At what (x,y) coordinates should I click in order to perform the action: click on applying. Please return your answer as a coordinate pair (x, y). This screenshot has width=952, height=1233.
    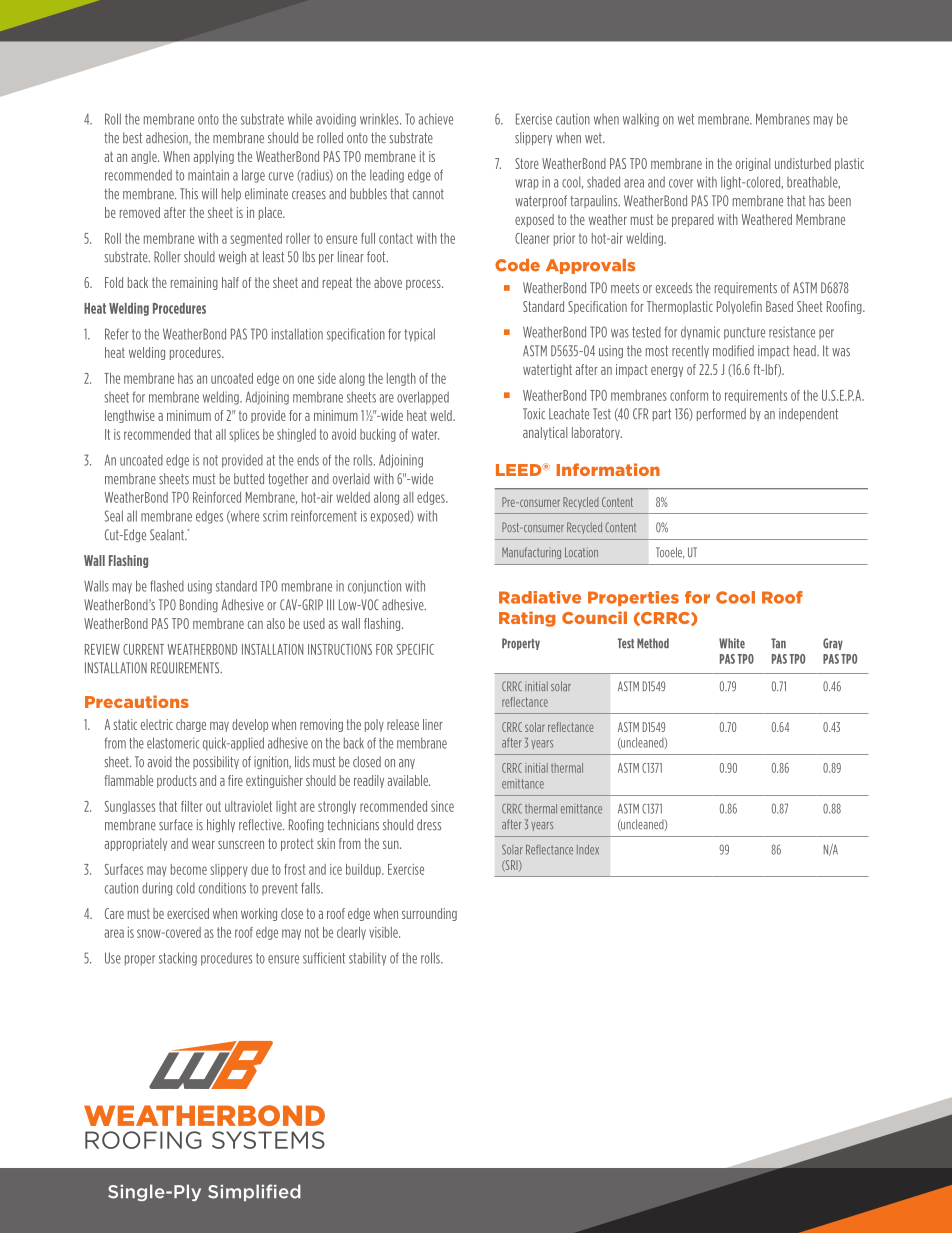
    Looking at the image, I should click on (213, 157).
